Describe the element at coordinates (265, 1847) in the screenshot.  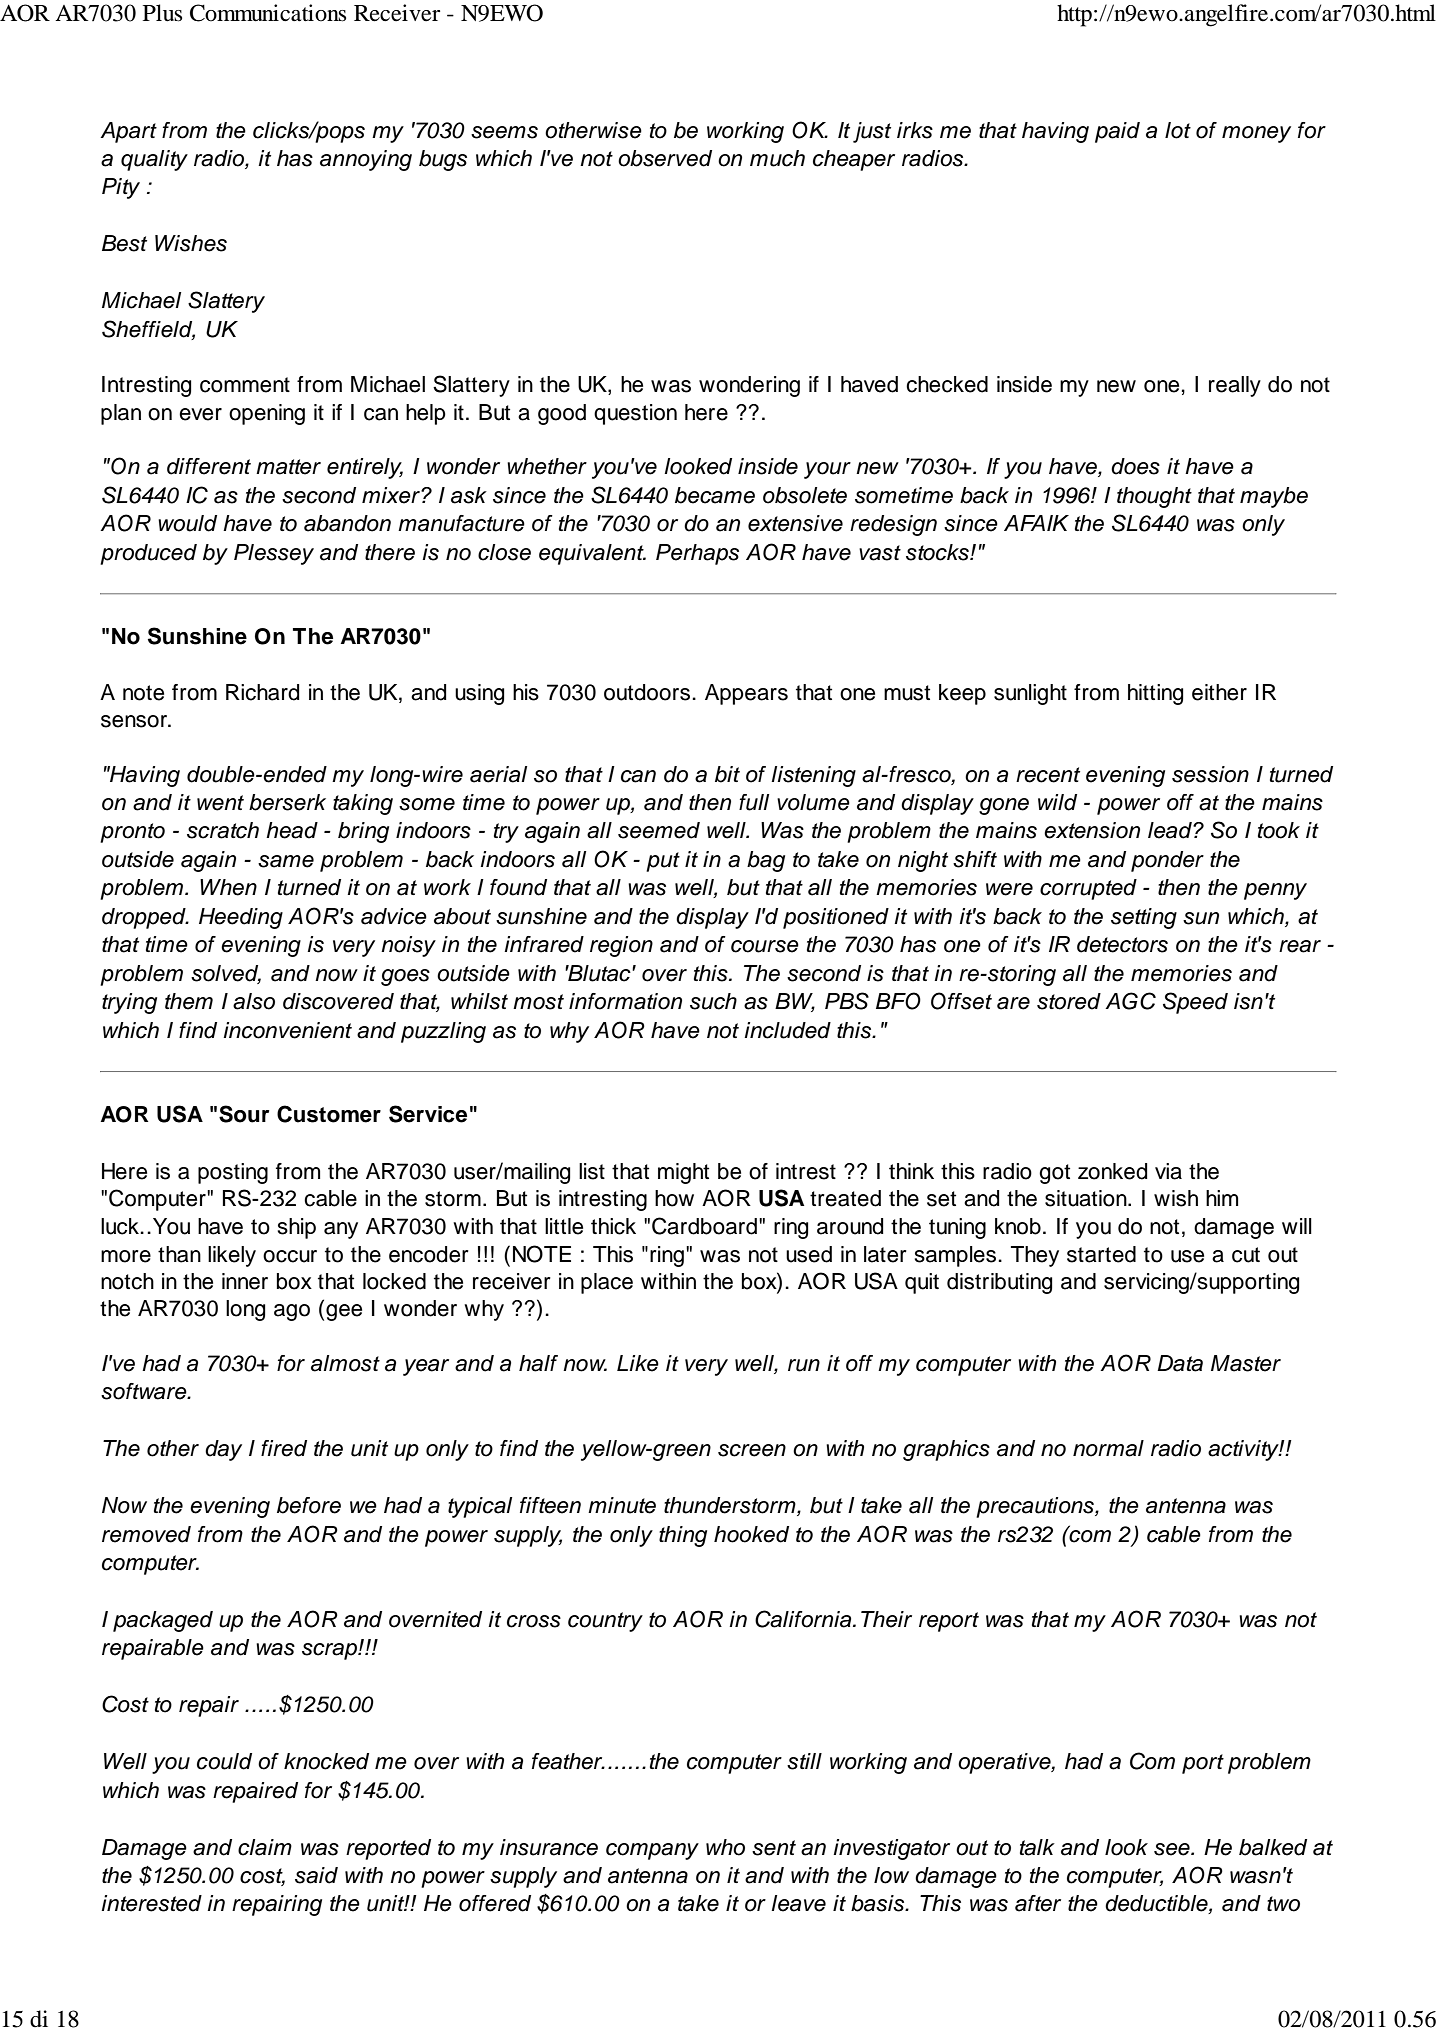
I see `claim` at that location.
